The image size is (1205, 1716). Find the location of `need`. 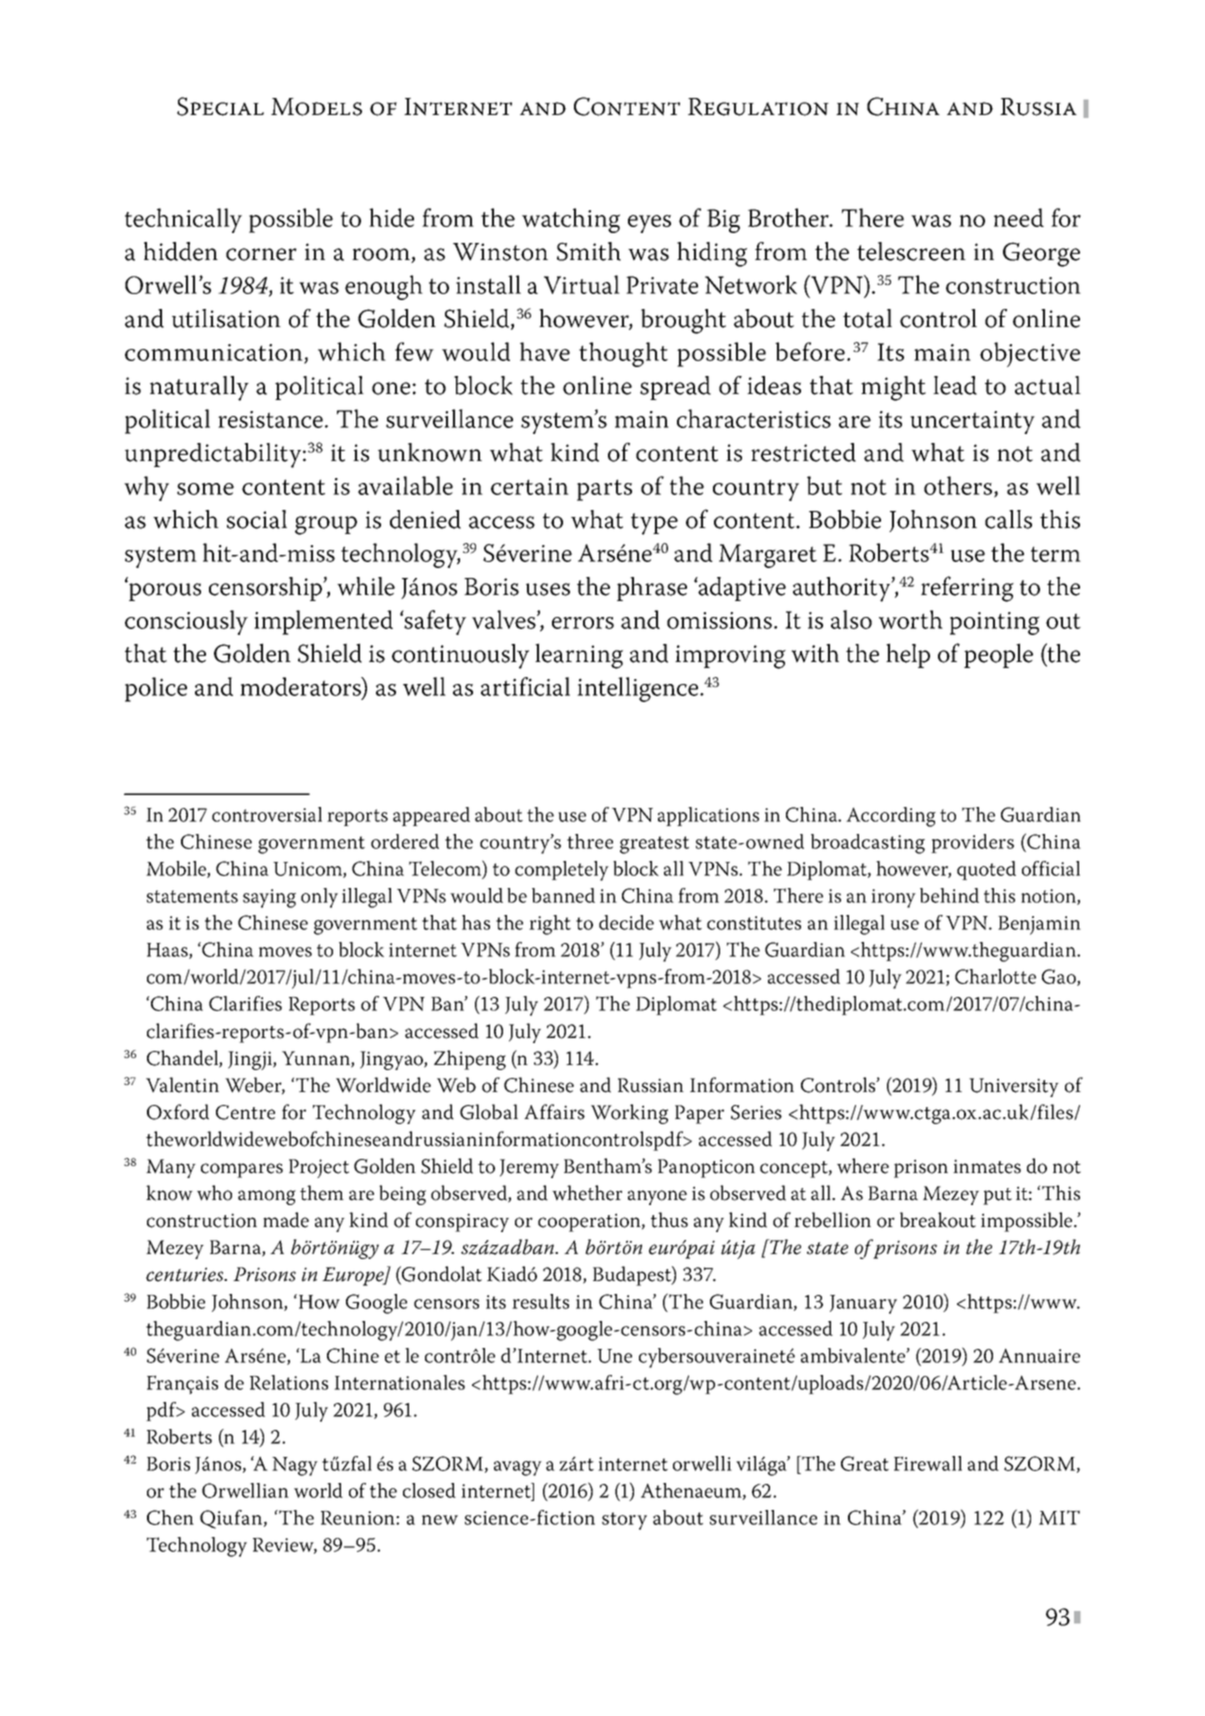

need is located at coordinates (1019, 217).
